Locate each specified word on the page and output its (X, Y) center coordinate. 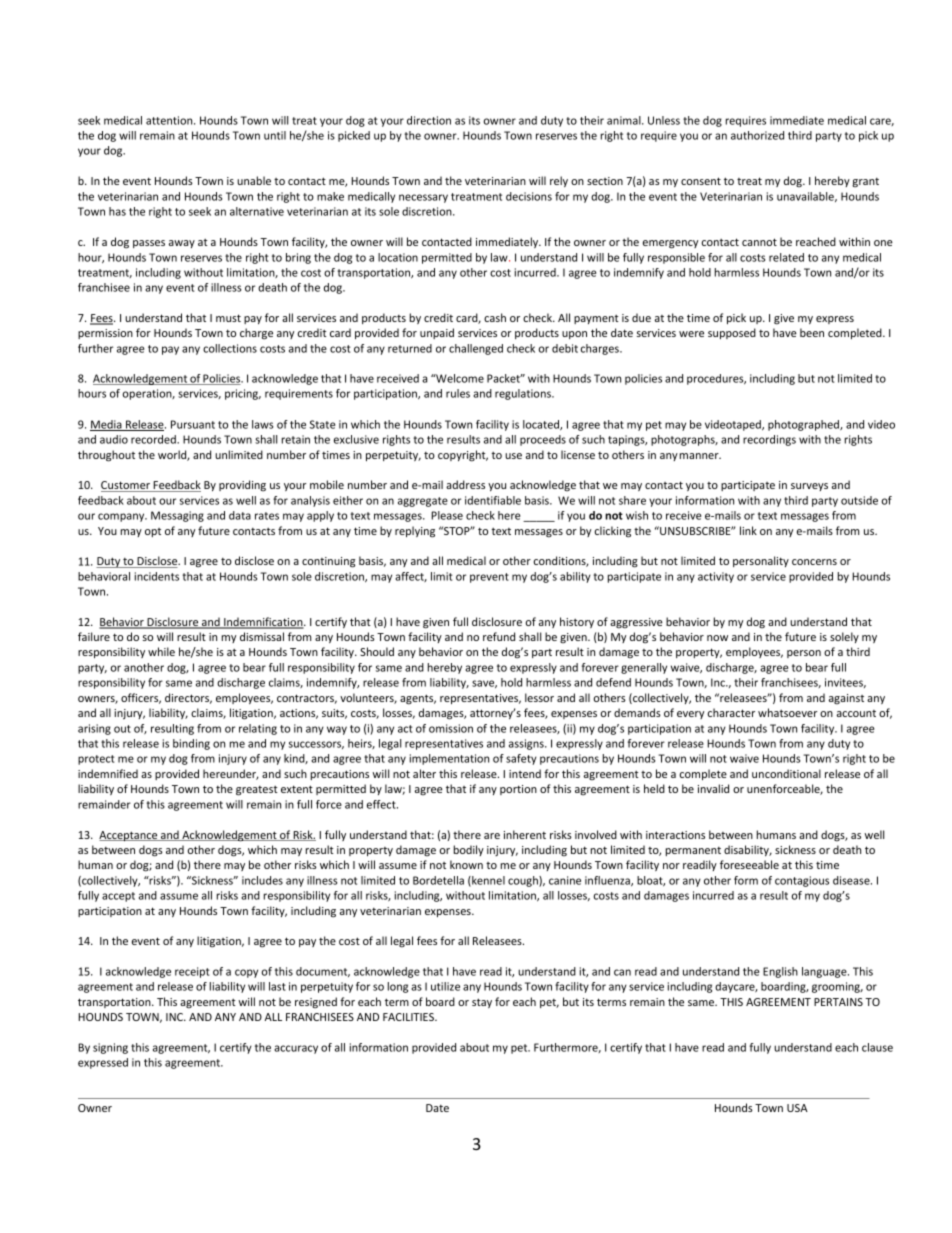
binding (191, 744)
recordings (769, 440)
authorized (757, 135)
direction (429, 120)
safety (521, 759)
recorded (154, 439)
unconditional (786, 773)
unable (254, 180)
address (465, 484)
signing (110, 1048)
